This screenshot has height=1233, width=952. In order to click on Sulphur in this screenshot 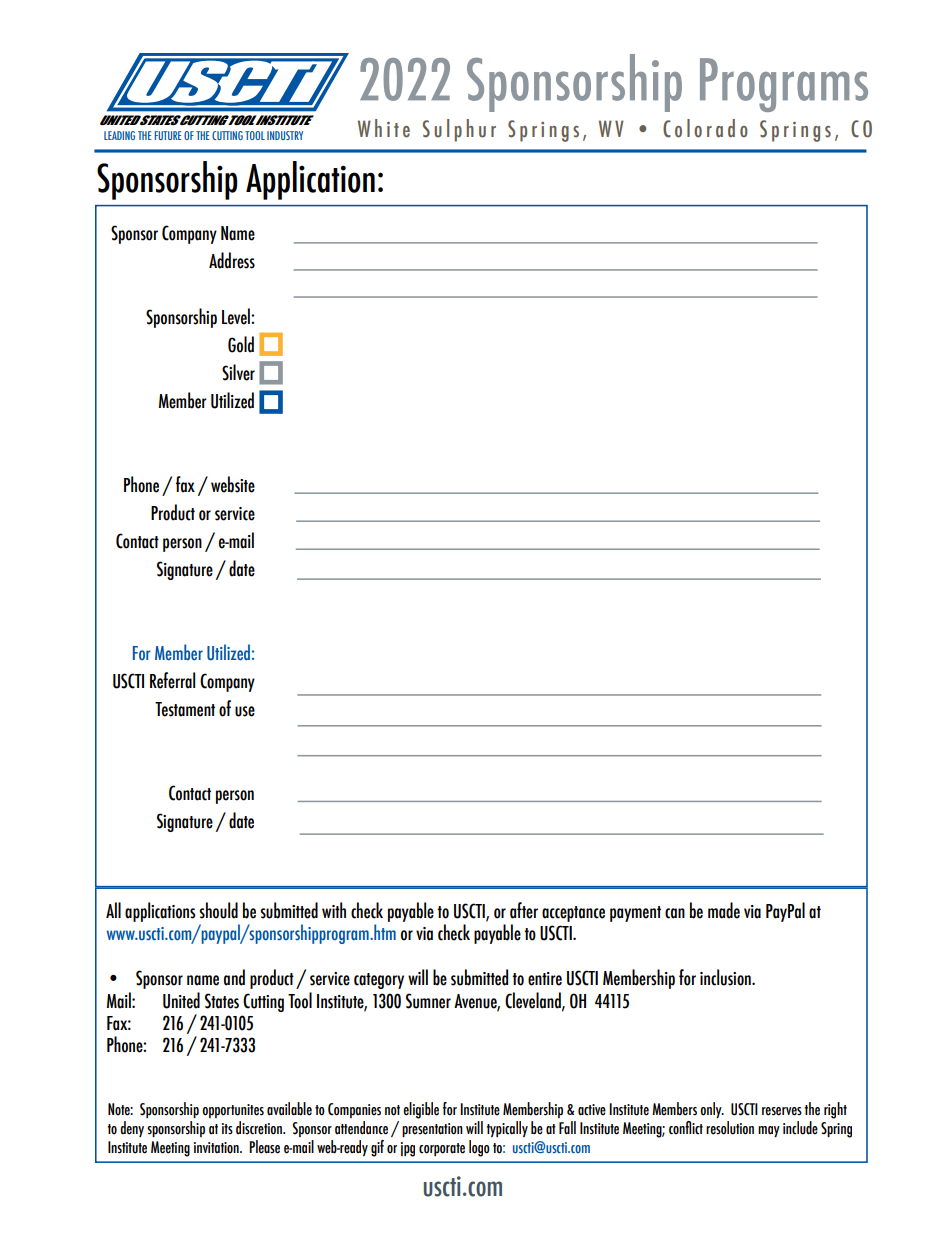, I will do `click(459, 130)`.
